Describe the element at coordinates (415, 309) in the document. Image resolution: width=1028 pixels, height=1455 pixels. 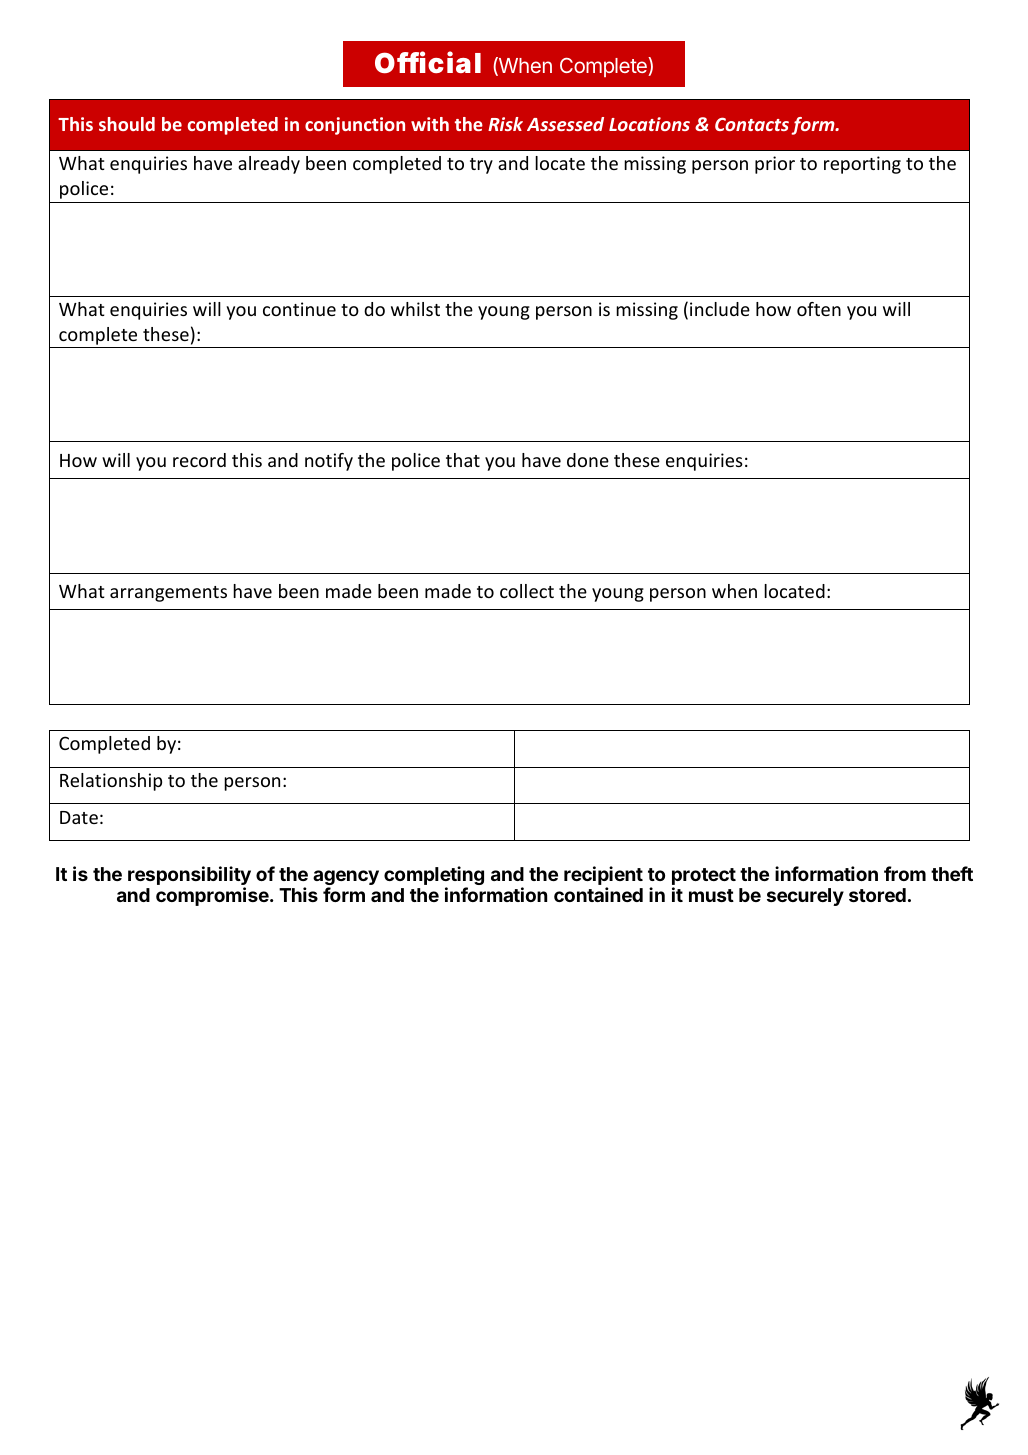
I see `whilst` at that location.
